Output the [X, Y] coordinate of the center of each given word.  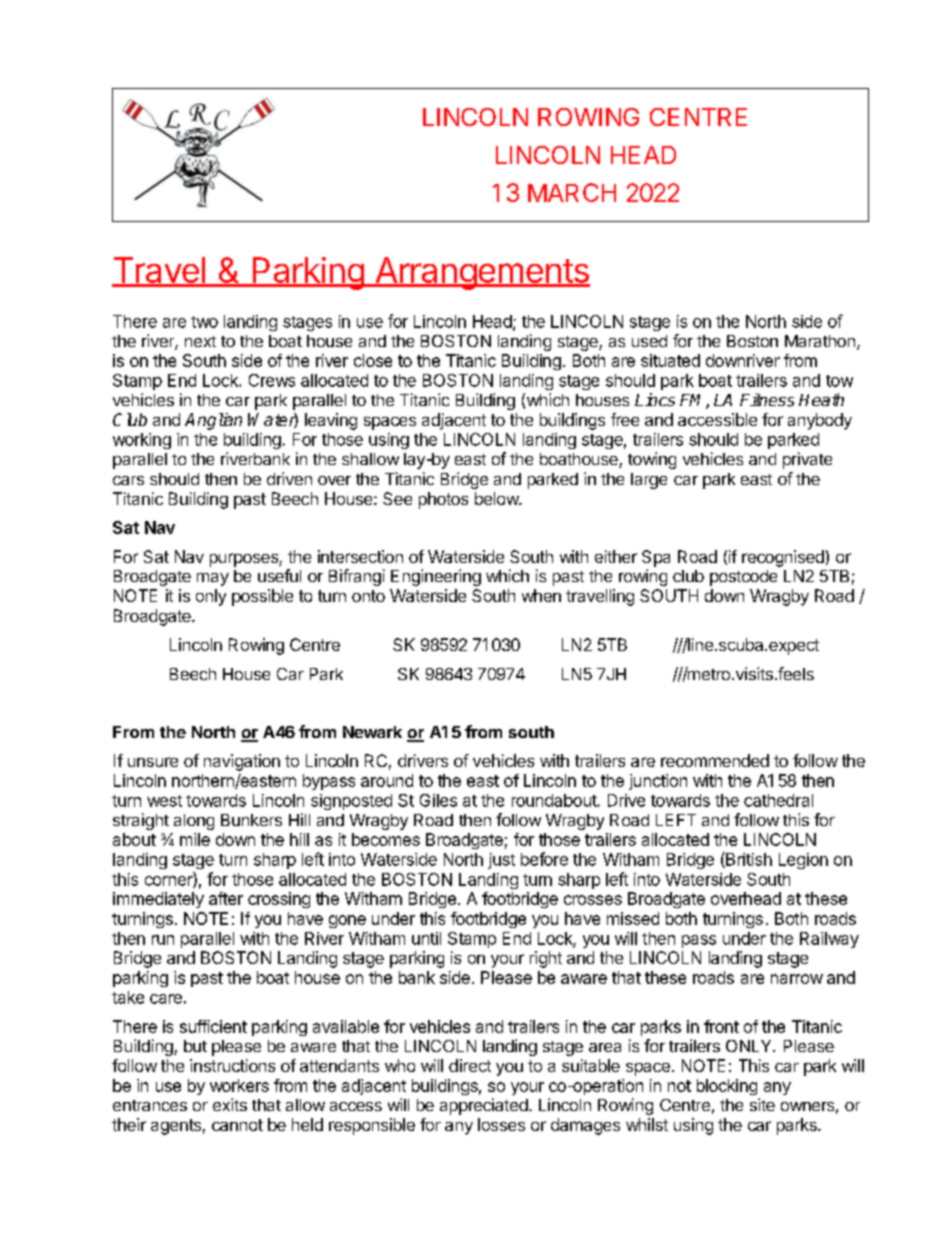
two [204, 322]
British [748, 860]
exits [230, 1104]
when [541, 595]
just [501, 861]
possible [262, 597]
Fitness [767, 400]
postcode [743, 578]
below [497, 498]
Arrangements [481, 273]
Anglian [213, 421]
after [226, 898]
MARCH [572, 192]
